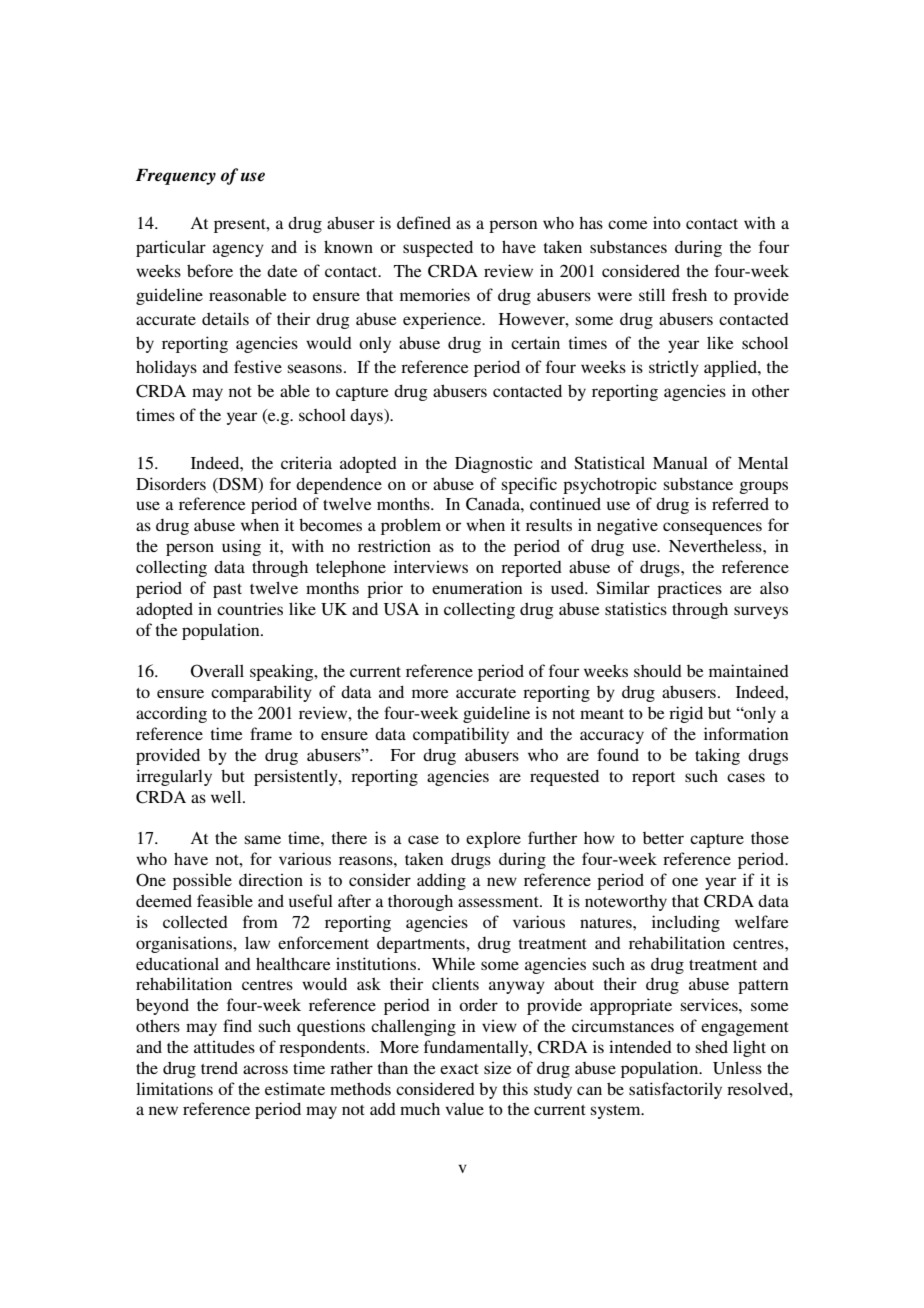  I want to click on explore, so click(493, 840).
